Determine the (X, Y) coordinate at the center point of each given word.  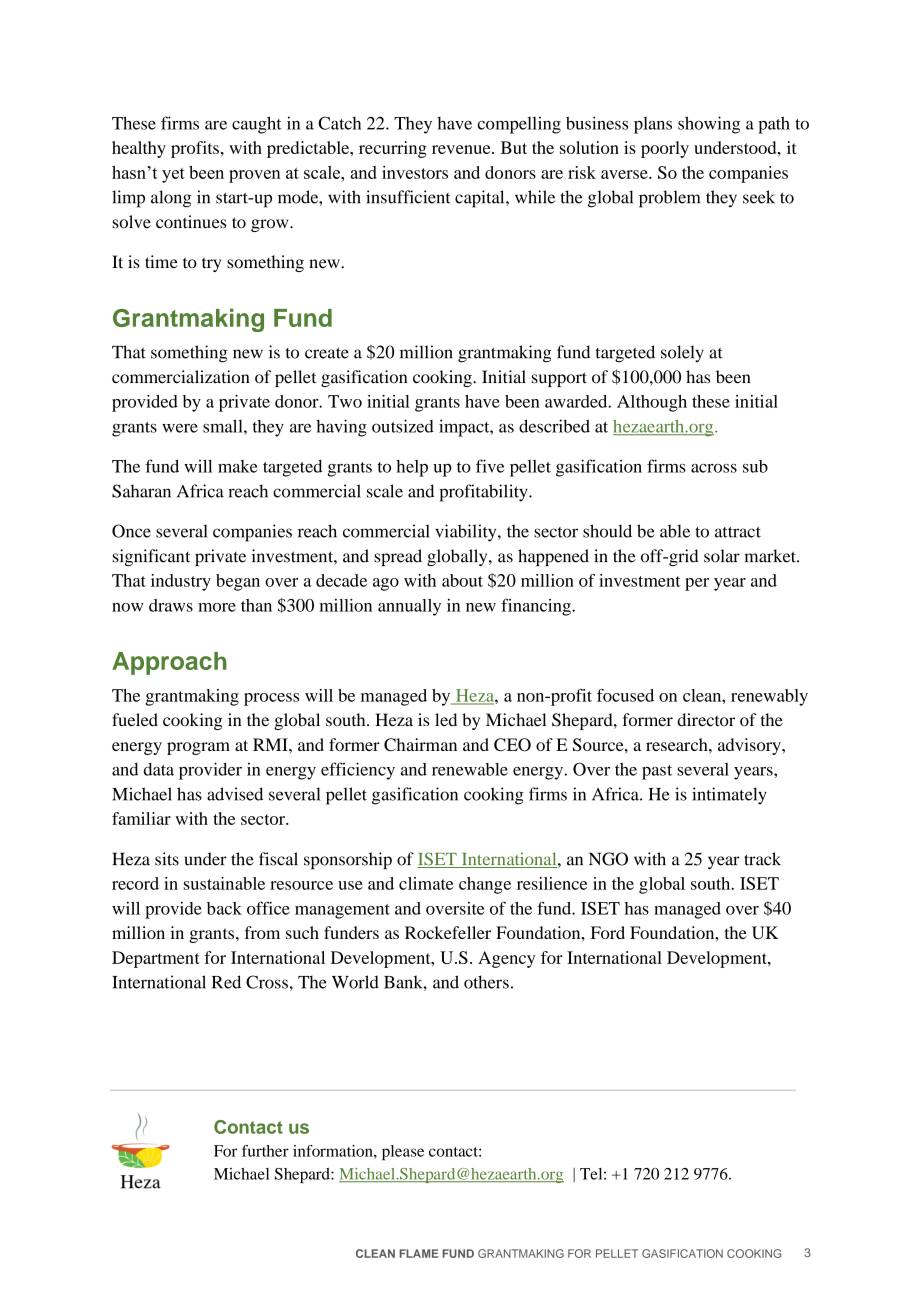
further (265, 1151)
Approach (169, 663)
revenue (462, 149)
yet (173, 175)
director (706, 720)
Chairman (420, 744)
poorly (665, 149)
